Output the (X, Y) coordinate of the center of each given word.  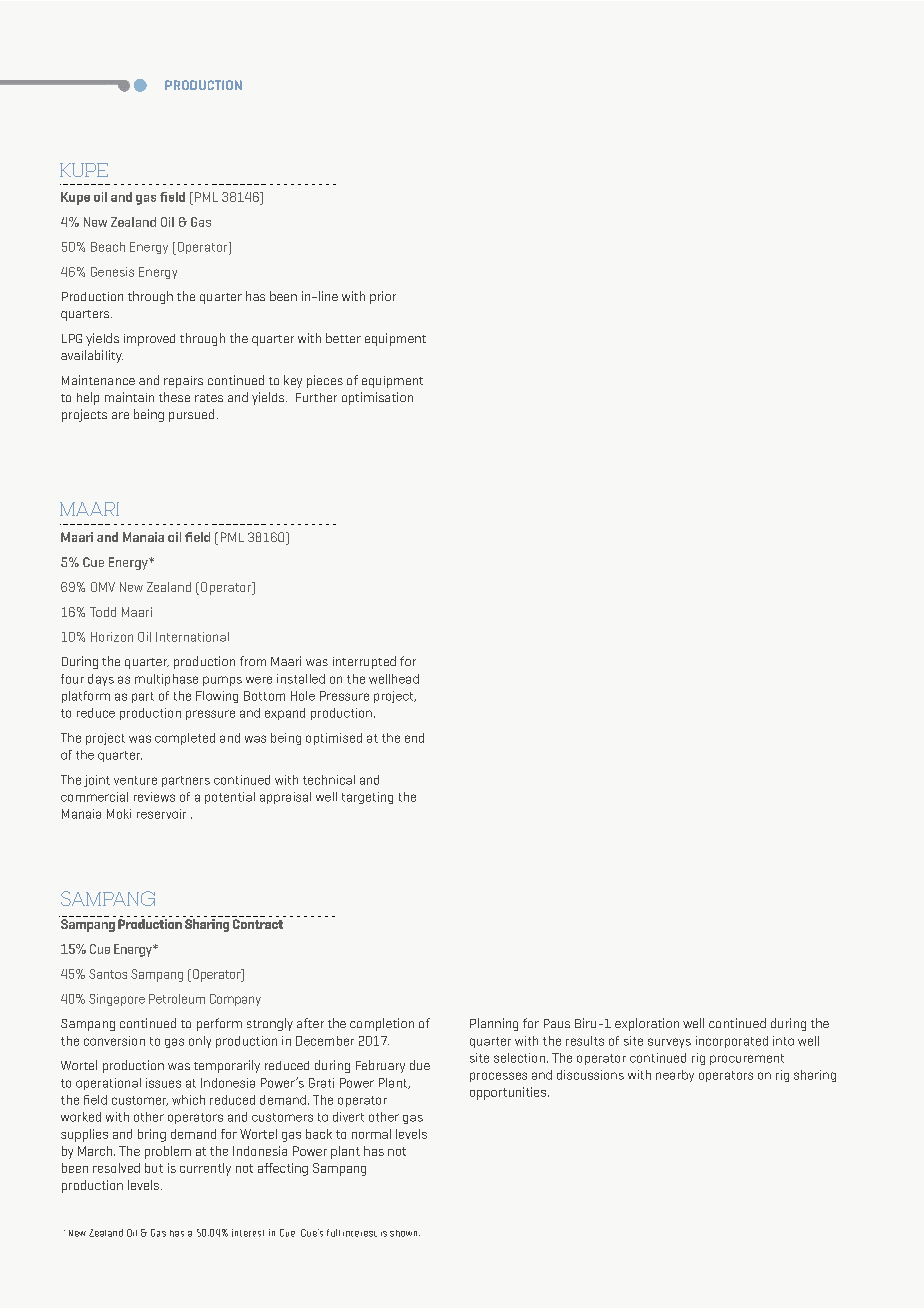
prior (383, 297)
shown (405, 1233)
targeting (367, 798)
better (343, 338)
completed (185, 739)
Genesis (112, 272)
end (414, 738)
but (154, 1168)
